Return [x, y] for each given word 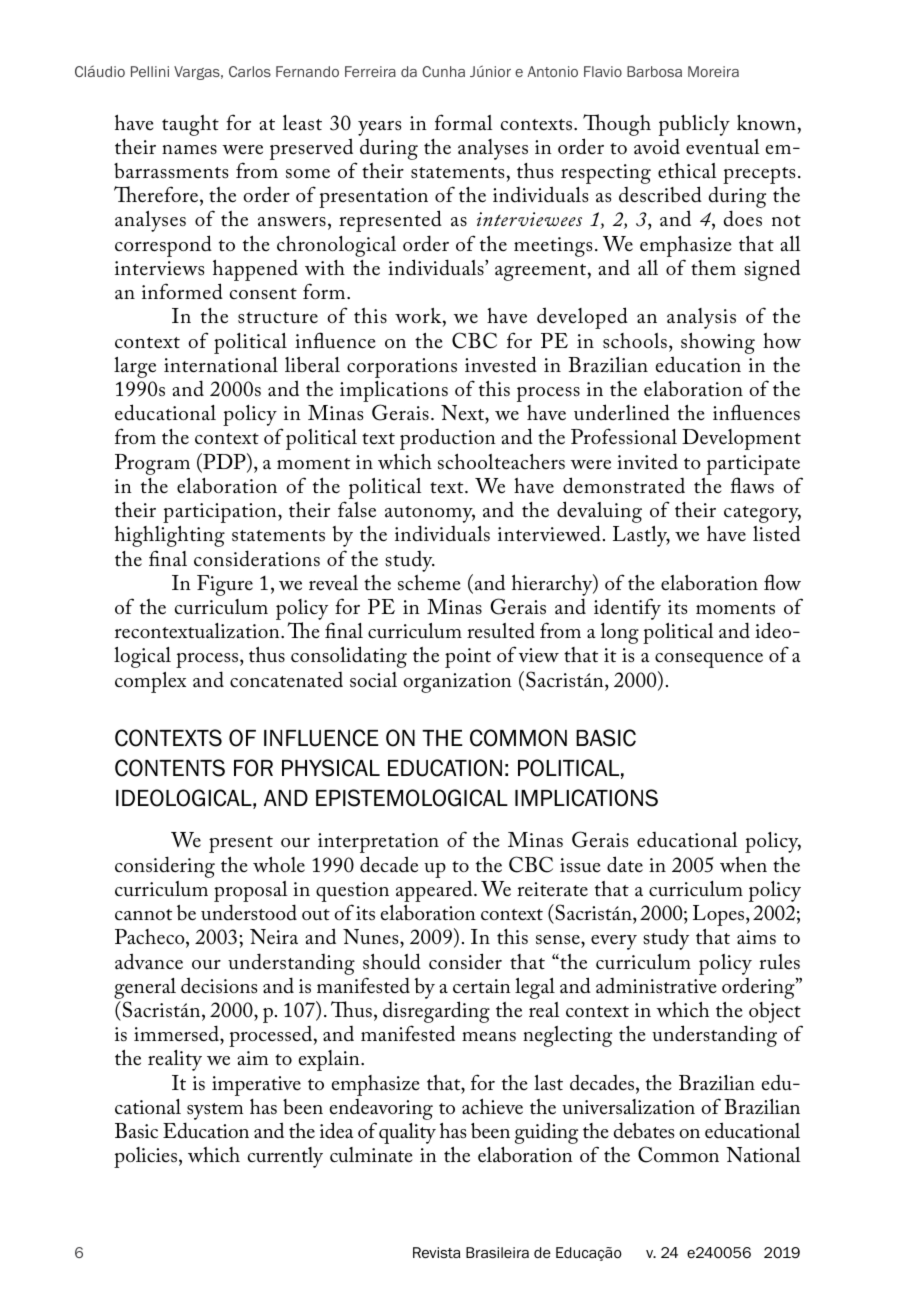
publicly [694, 125]
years [379, 128]
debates [644, 1130]
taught [190, 125]
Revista [436, 1253]
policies [145, 1157]
